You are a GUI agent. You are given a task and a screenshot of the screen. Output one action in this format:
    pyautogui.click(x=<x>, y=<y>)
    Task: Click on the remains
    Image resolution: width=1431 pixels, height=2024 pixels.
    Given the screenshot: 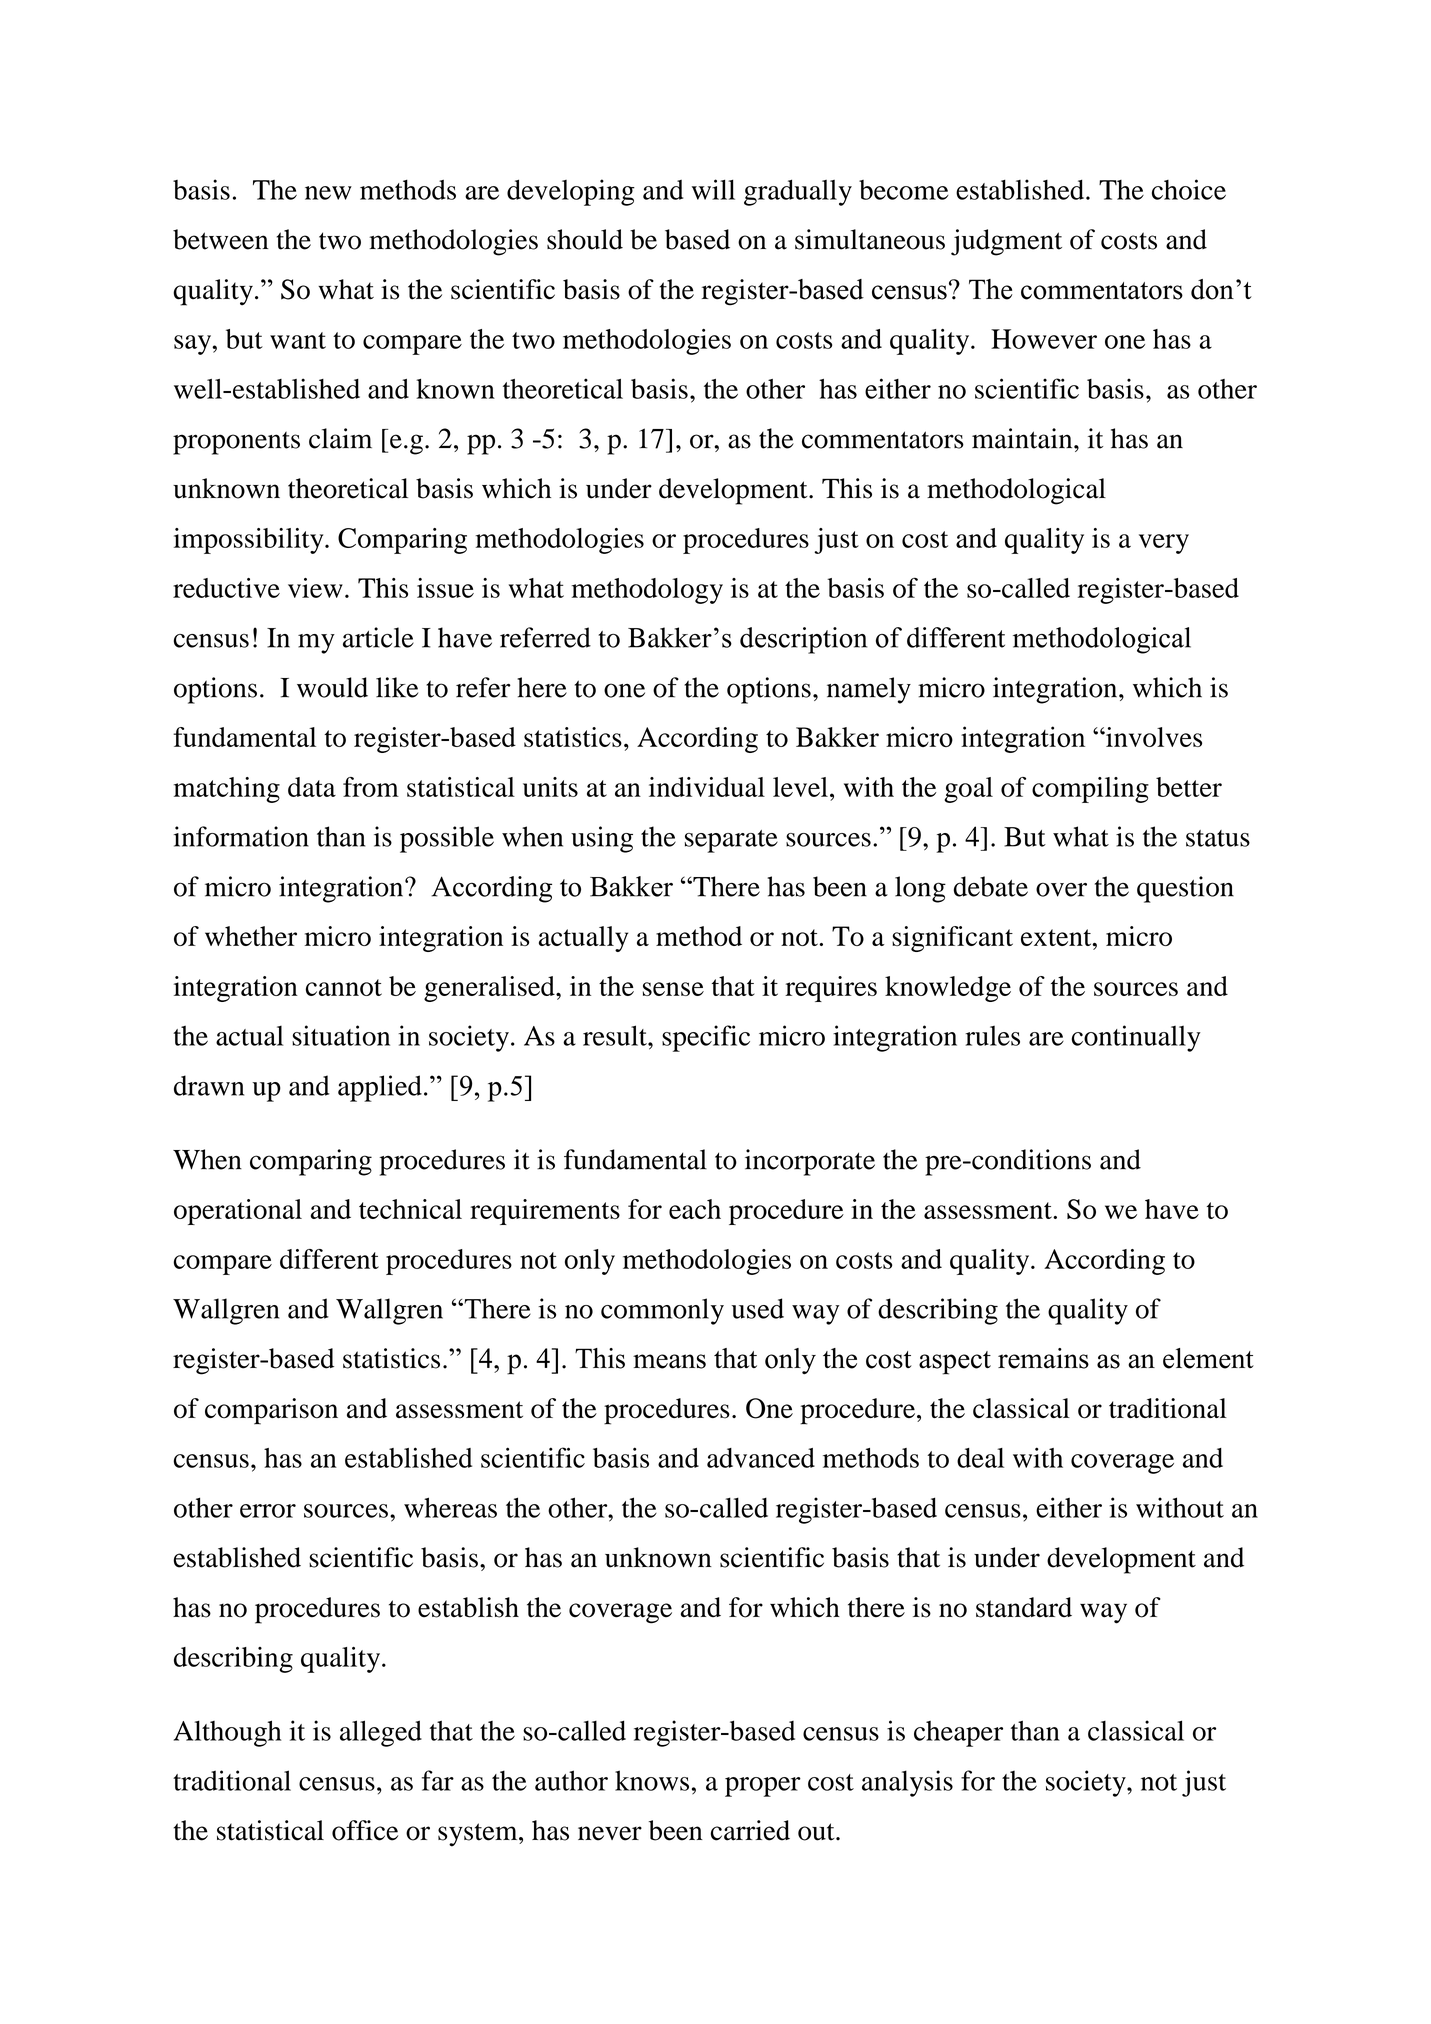 What is the action you would take?
    pyautogui.click(x=1043, y=1358)
